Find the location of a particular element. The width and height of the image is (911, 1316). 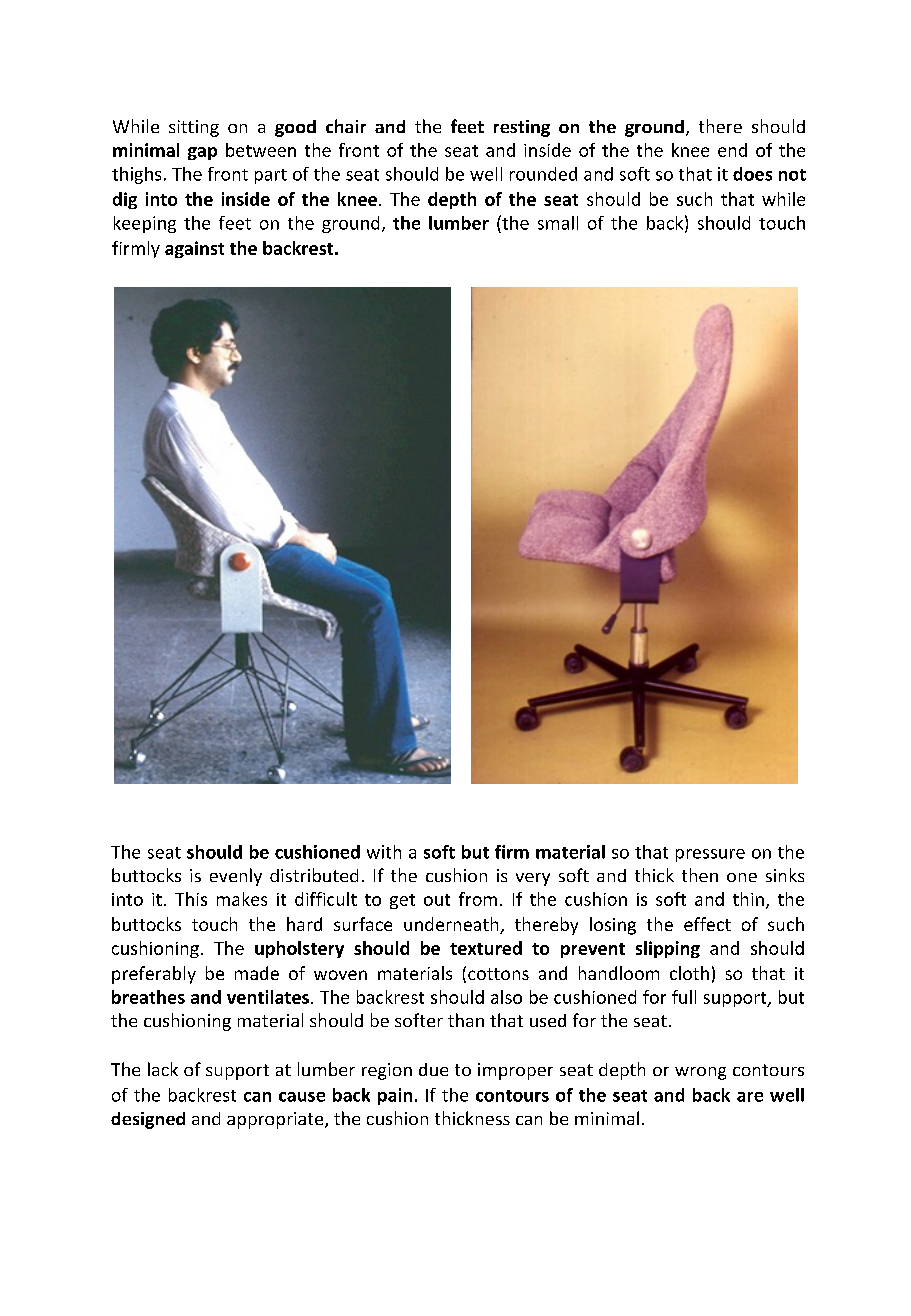

end is located at coordinates (732, 150).
